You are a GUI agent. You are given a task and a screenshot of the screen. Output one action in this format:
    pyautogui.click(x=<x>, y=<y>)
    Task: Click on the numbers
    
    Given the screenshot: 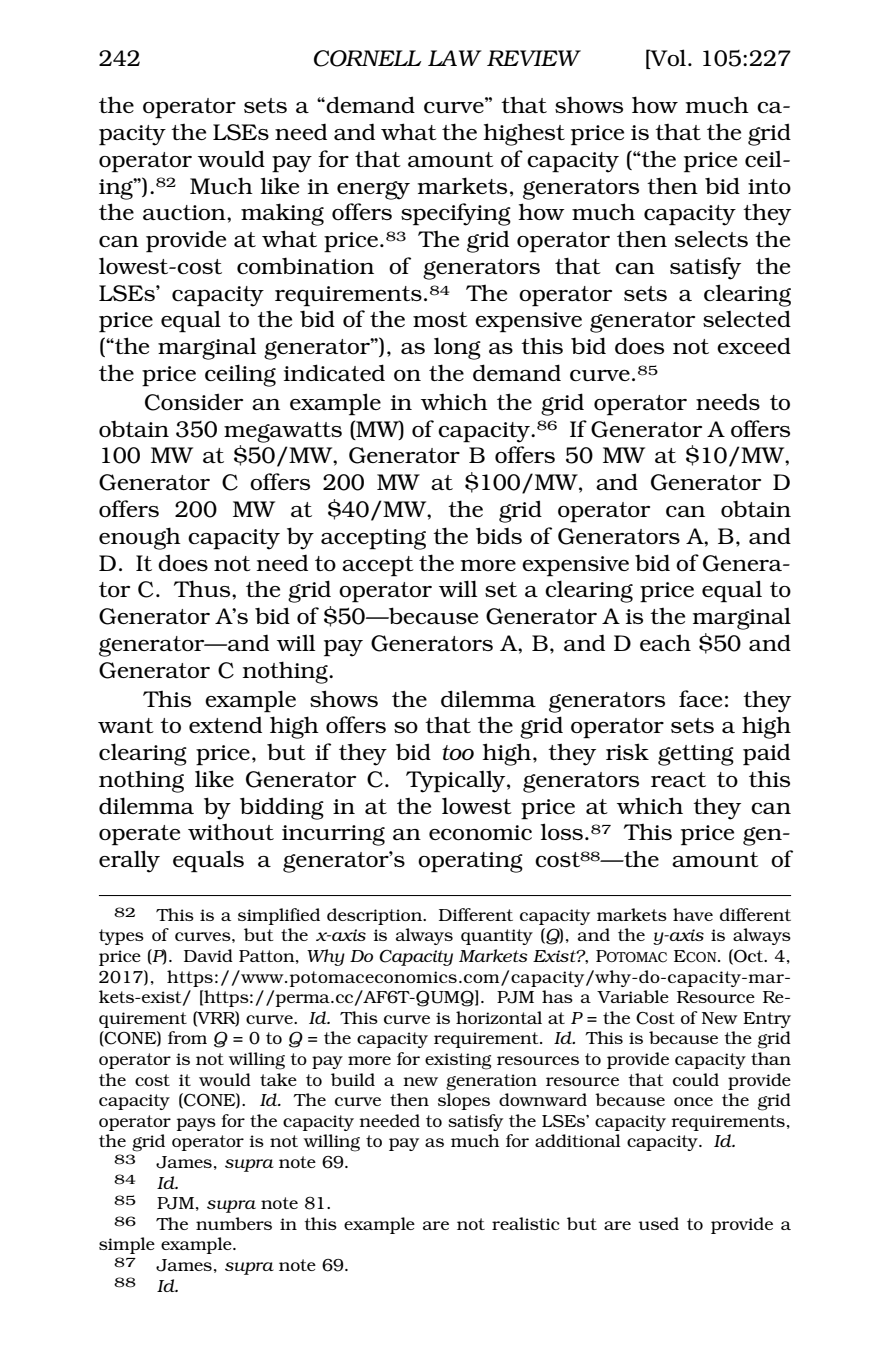 What is the action you would take?
    pyautogui.click(x=234, y=1223)
